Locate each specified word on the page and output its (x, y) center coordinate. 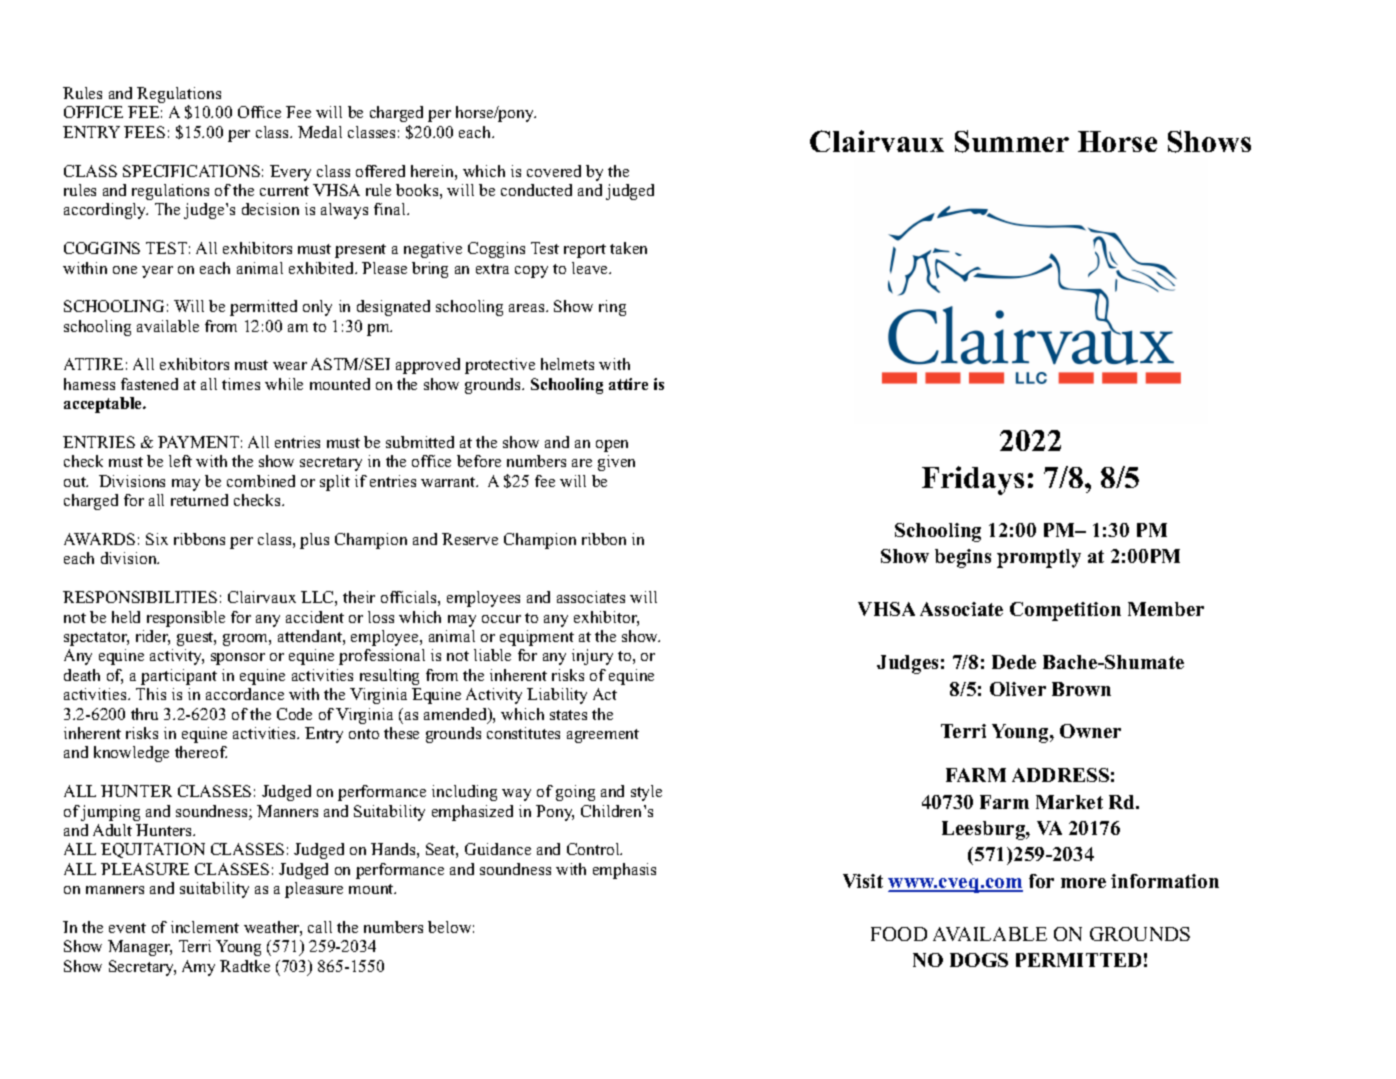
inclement (205, 927)
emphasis (624, 871)
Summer (1012, 141)
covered (554, 171)
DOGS (979, 960)
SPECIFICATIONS (191, 171)
